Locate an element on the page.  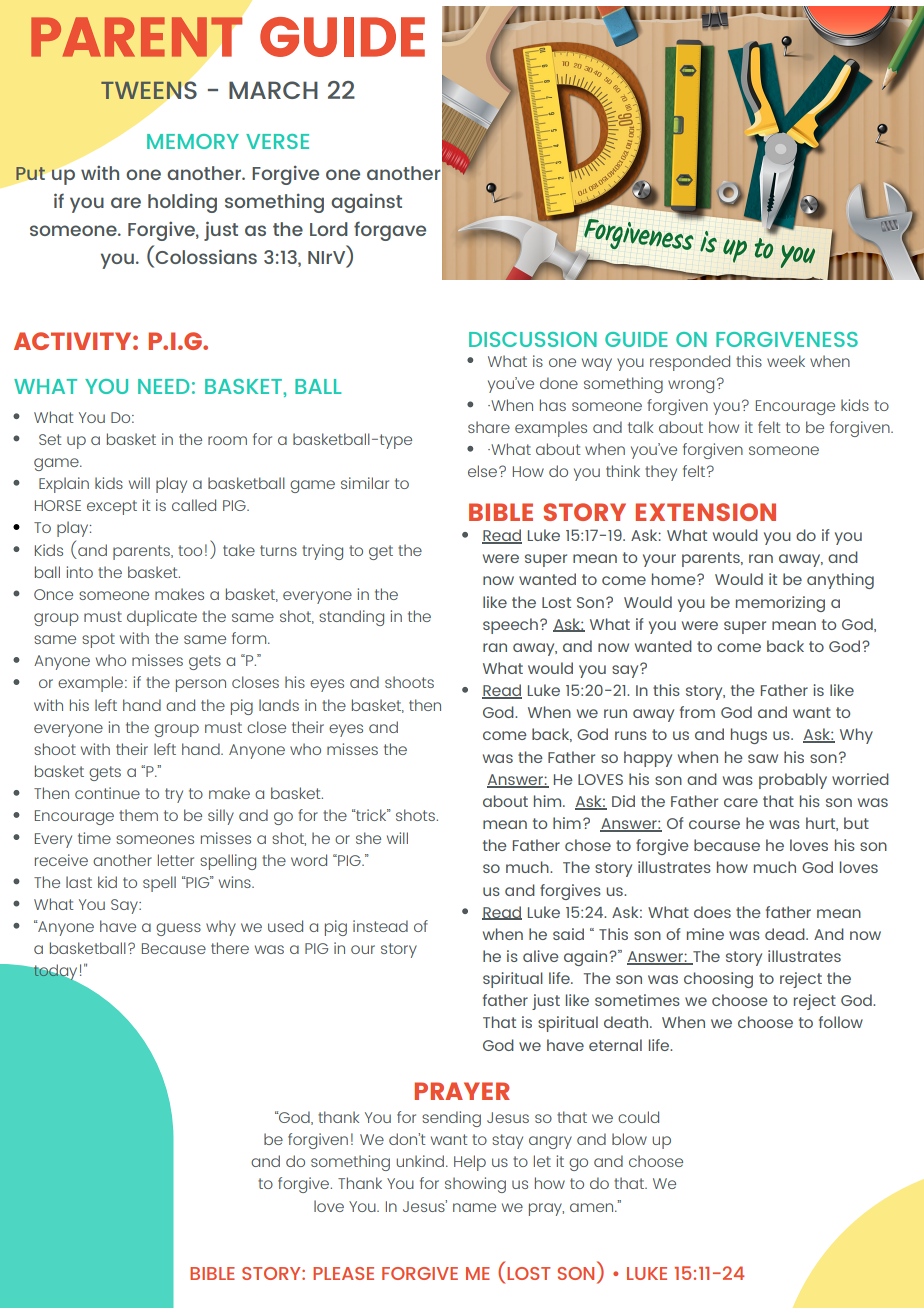
amen is located at coordinates (593, 1207).
